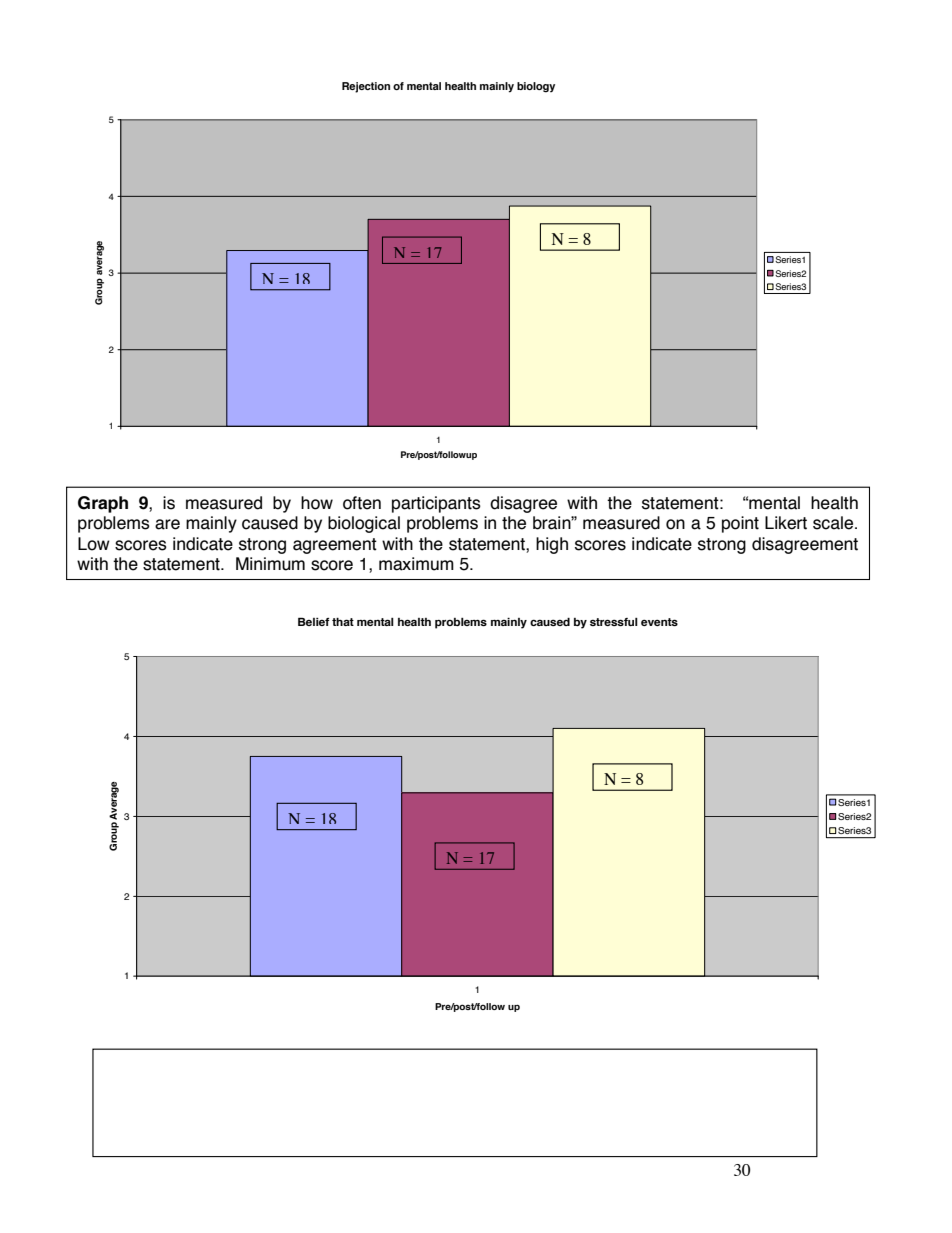 The width and height of the screenshot is (952, 1233). I want to click on often, so click(362, 503).
